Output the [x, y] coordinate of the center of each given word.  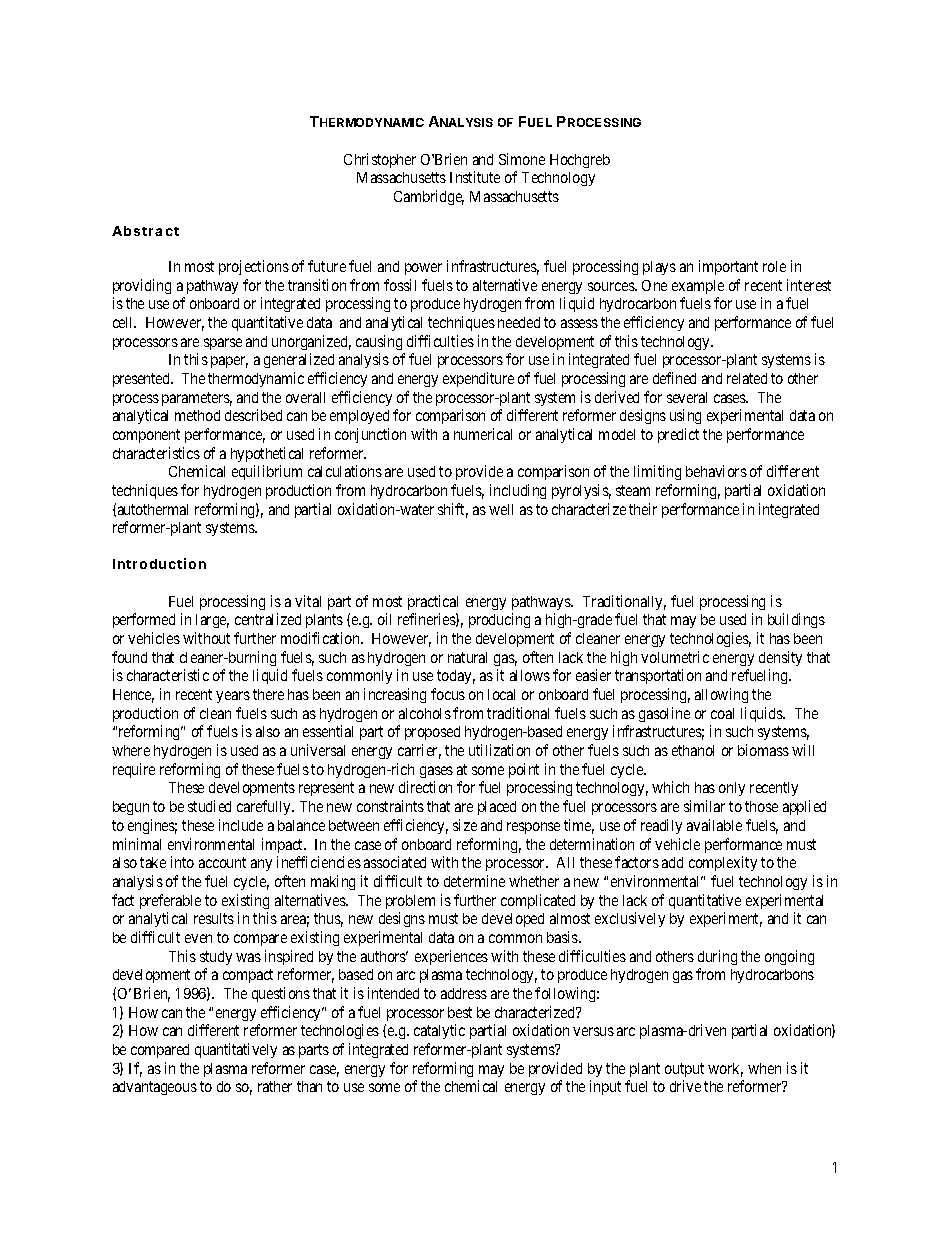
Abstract [145, 231]
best [460, 1012]
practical [433, 602]
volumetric [675, 657]
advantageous [155, 1088]
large [212, 621]
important [728, 267]
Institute [475, 177]
